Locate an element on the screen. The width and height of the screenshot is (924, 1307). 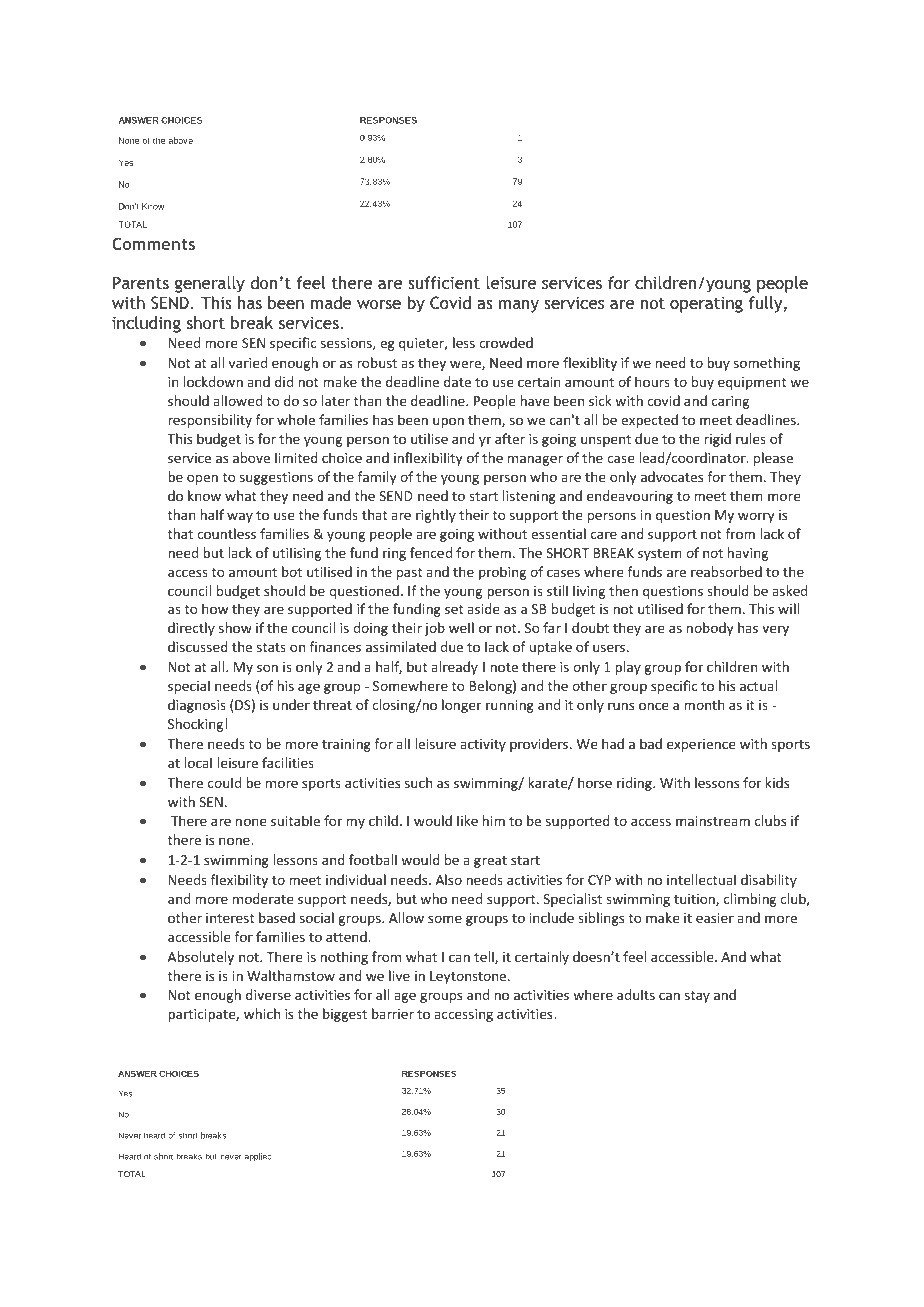
sufficient is located at coordinates (444, 282).
